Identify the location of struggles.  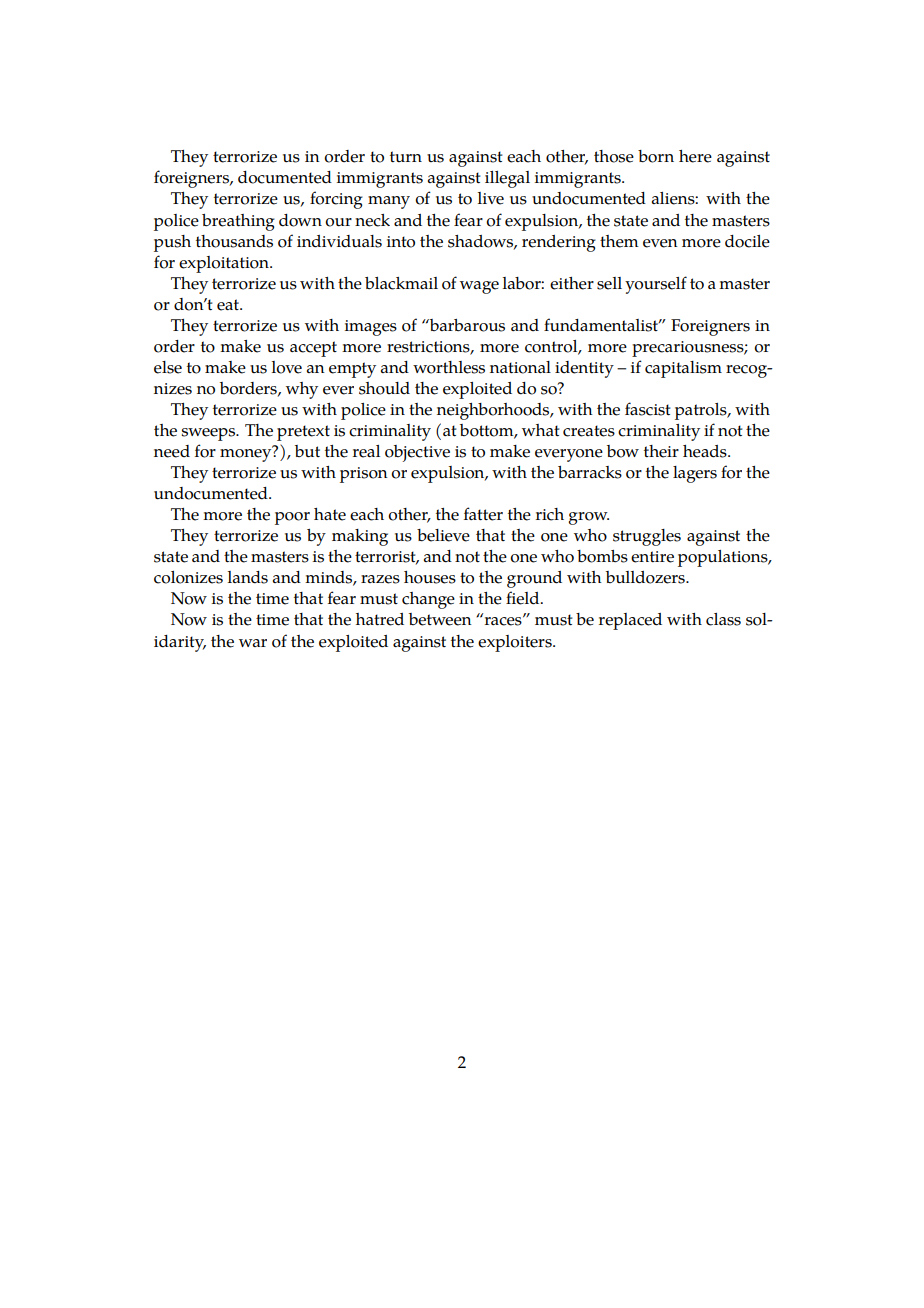
(647, 537).
